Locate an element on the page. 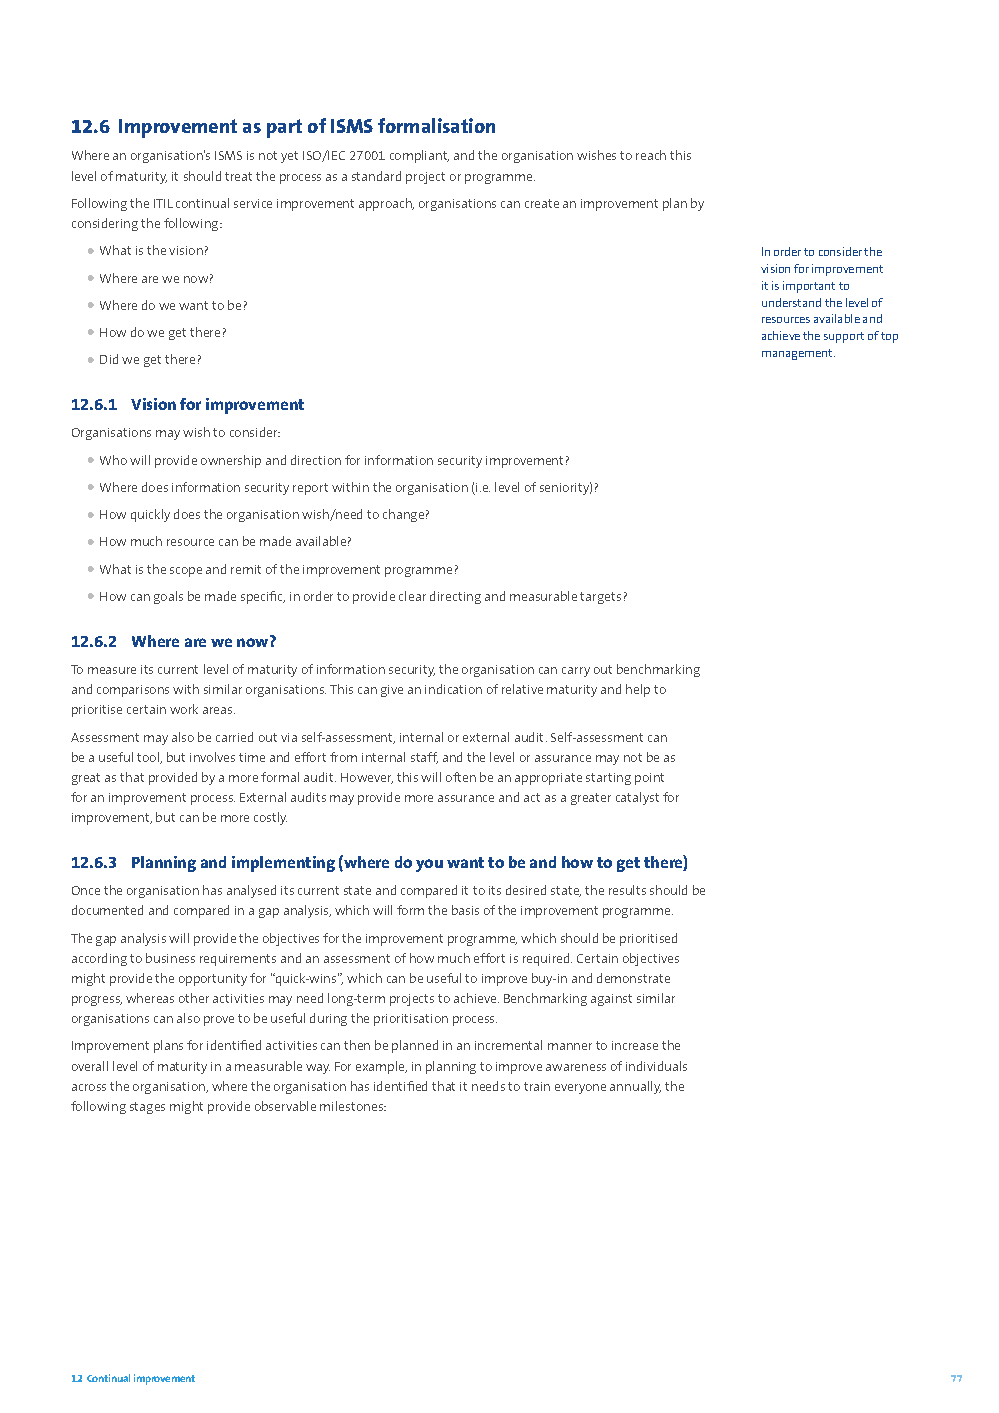  stages is located at coordinates (147, 1108).
